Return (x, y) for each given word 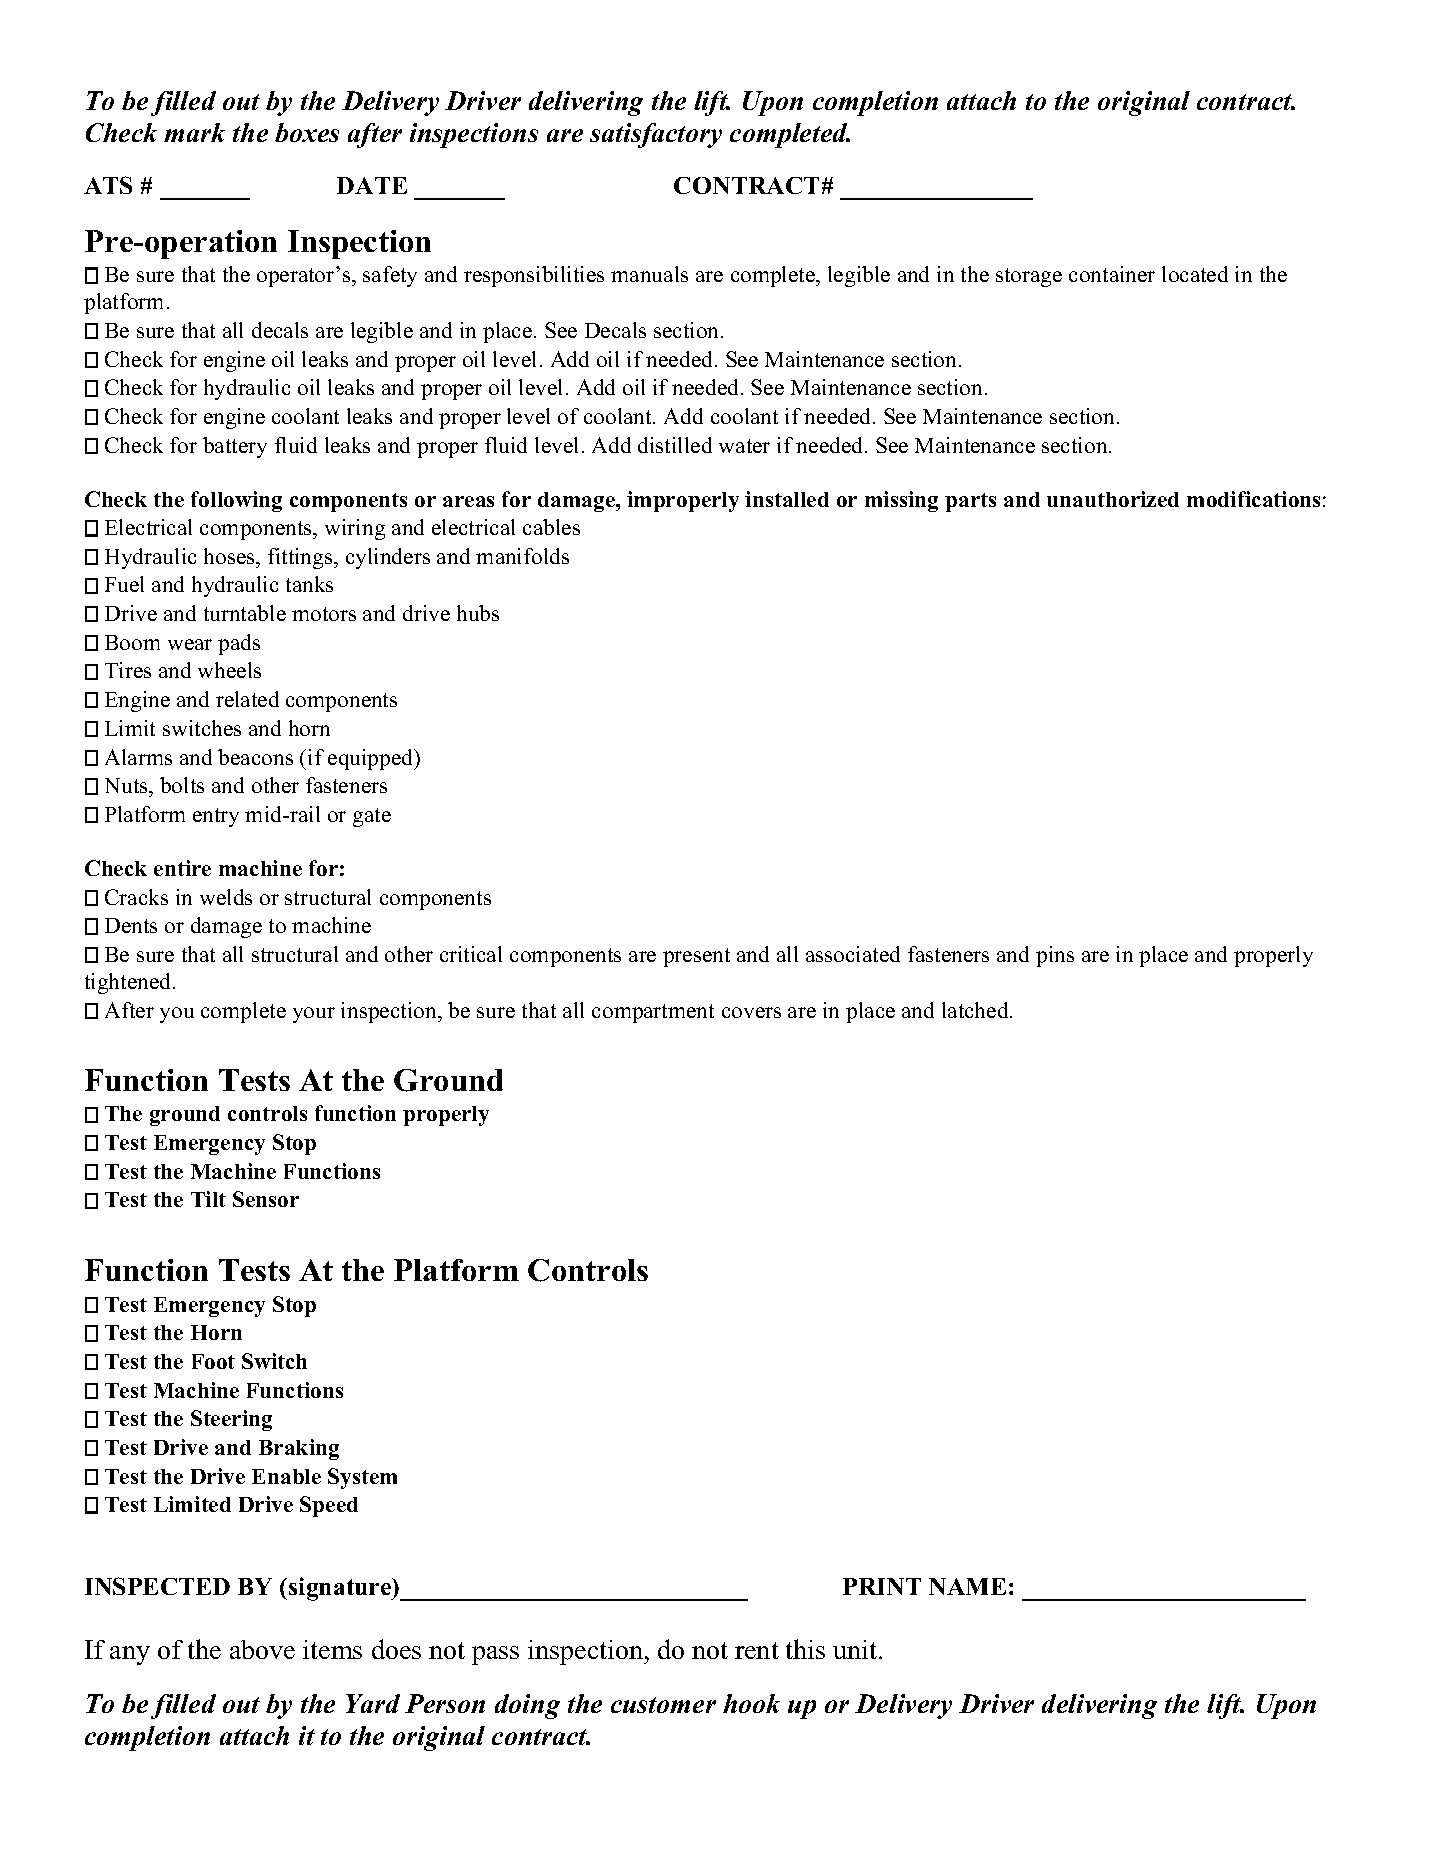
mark (194, 132)
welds (226, 897)
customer (663, 1705)
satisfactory (656, 135)
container (1112, 274)
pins (1055, 956)
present (696, 957)
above (262, 1649)
